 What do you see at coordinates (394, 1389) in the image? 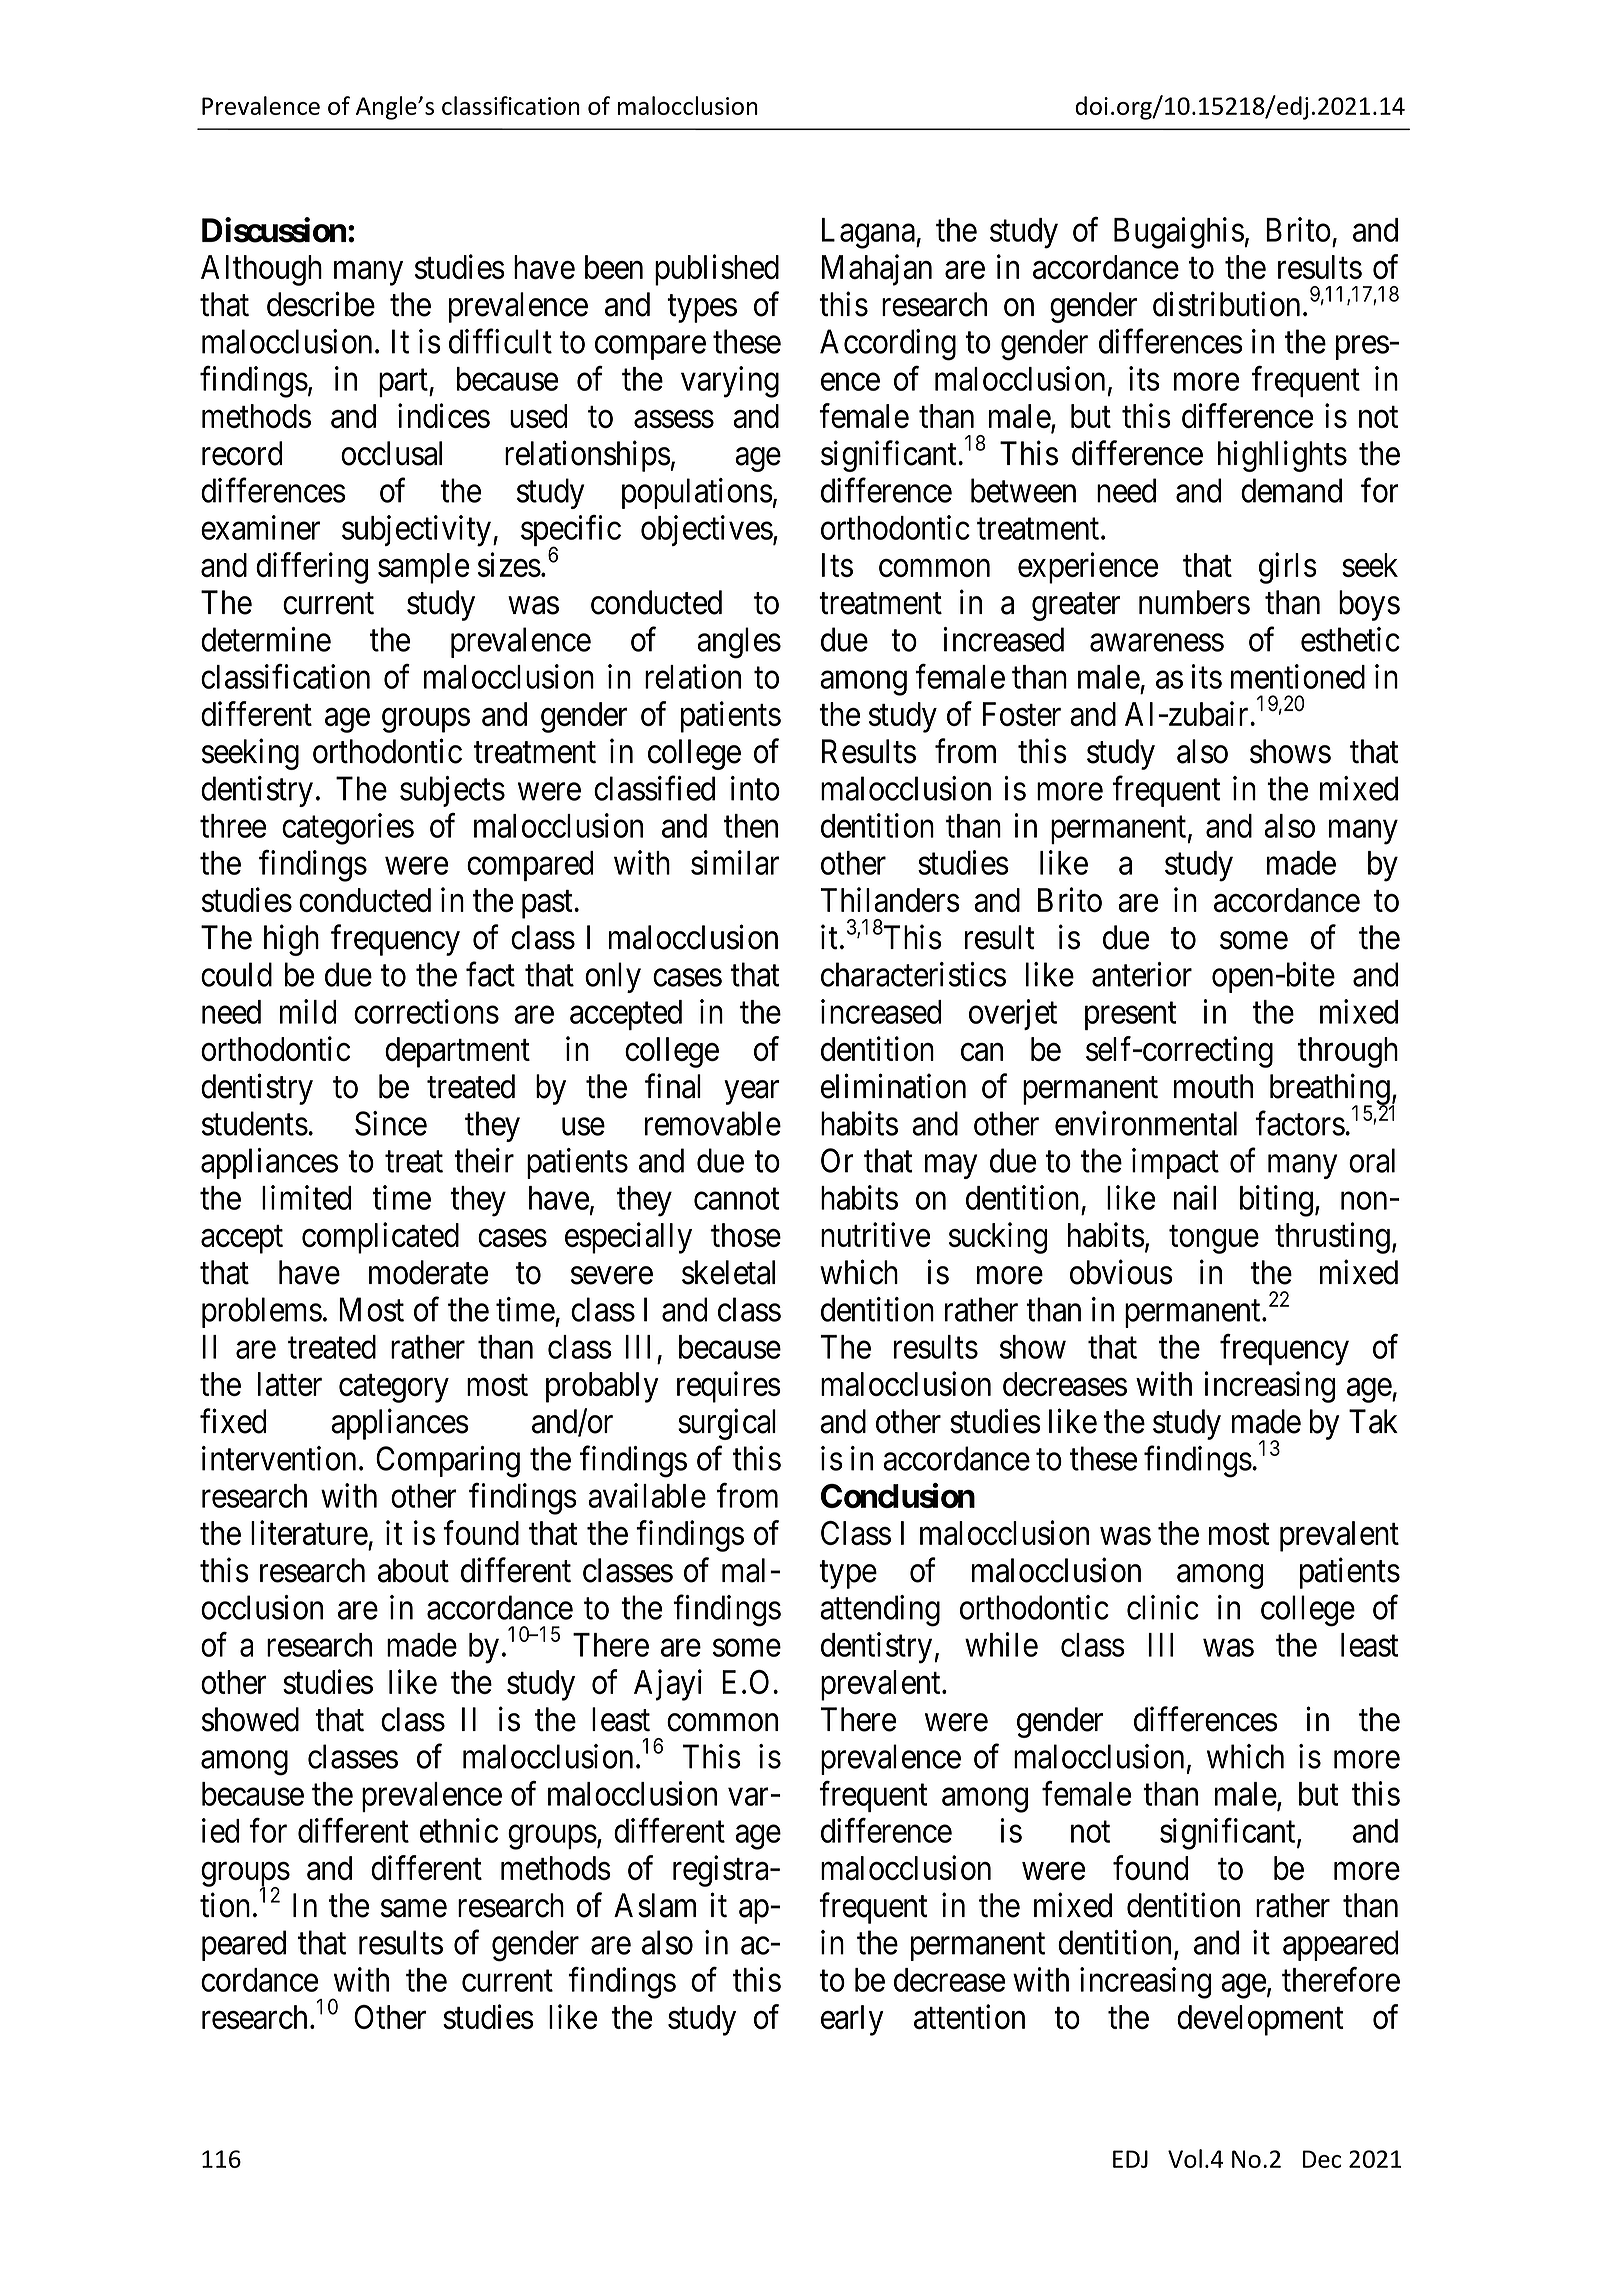
I see `category` at bounding box center [394, 1389].
